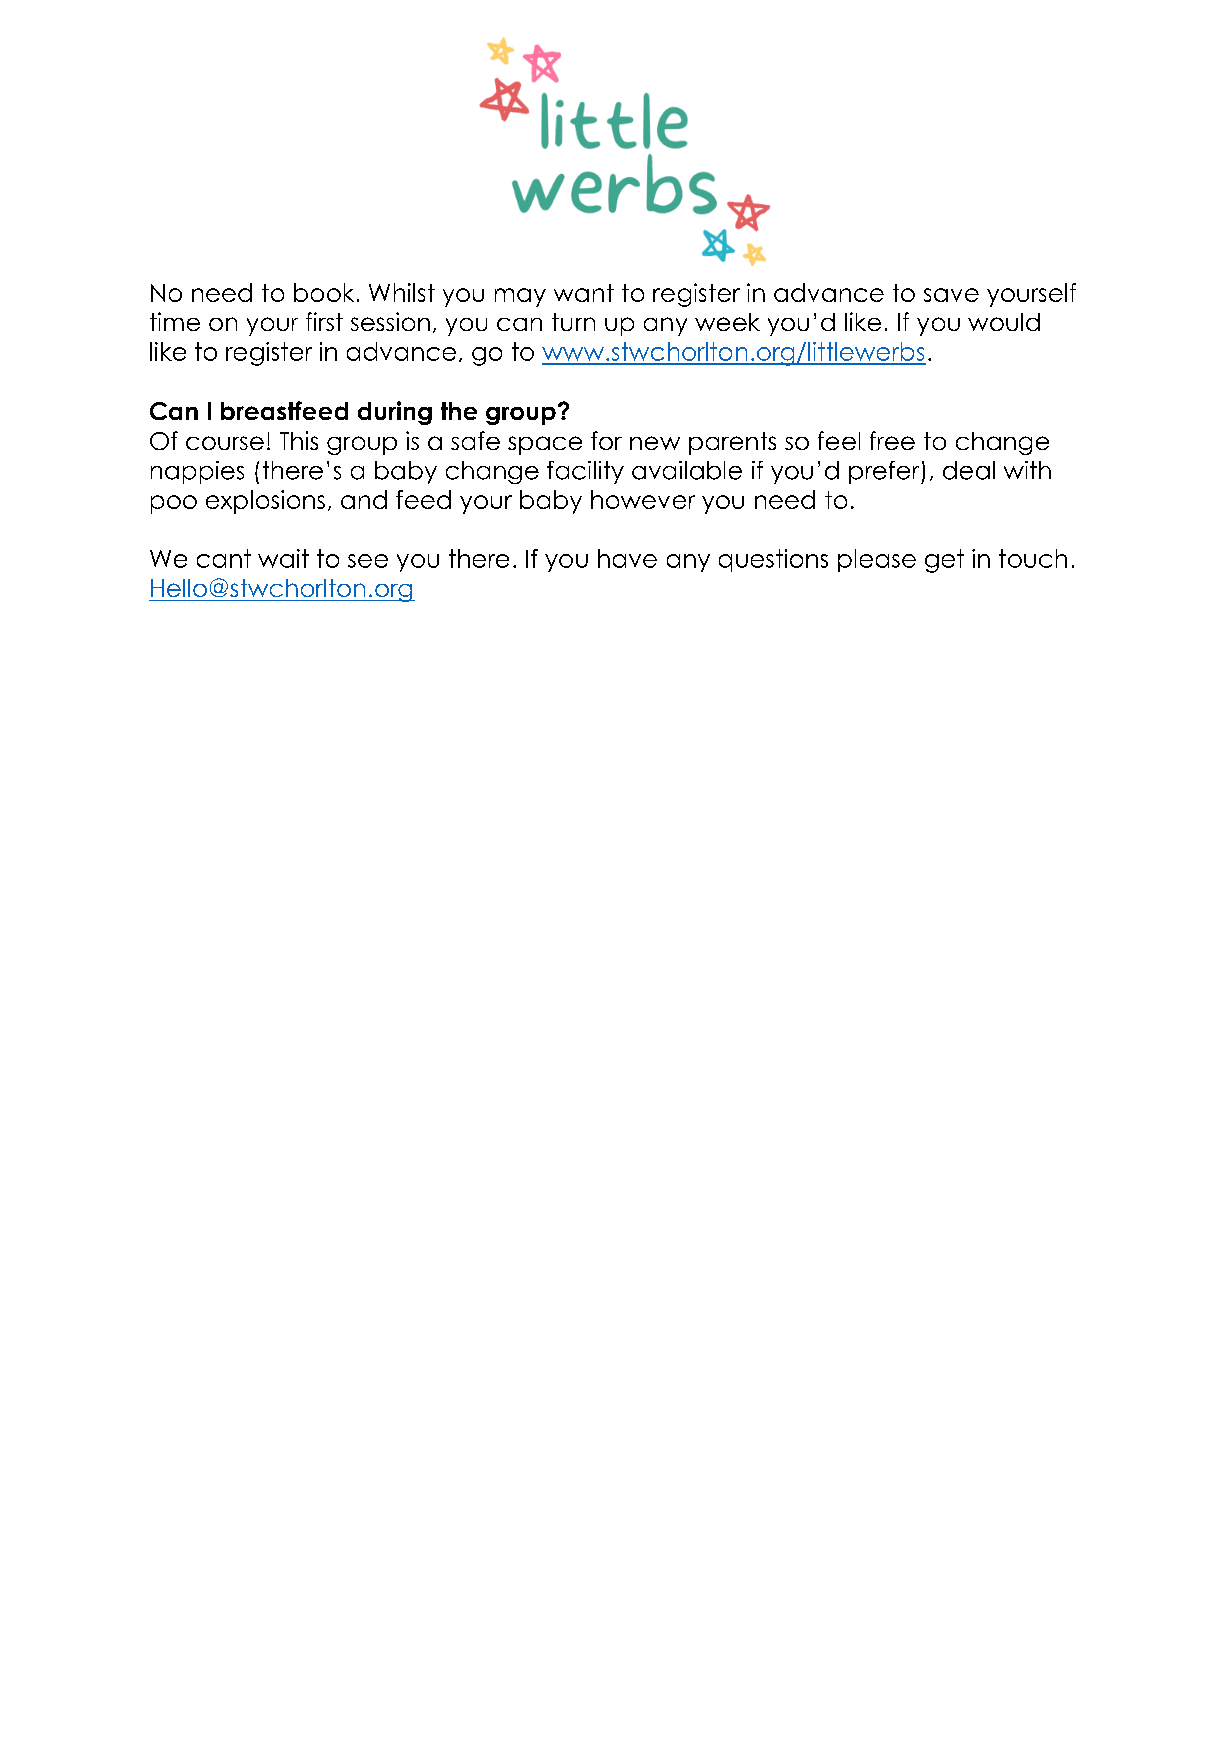 This screenshot has width=1229, height=1739. I want to click on This, so click(299, 440).
